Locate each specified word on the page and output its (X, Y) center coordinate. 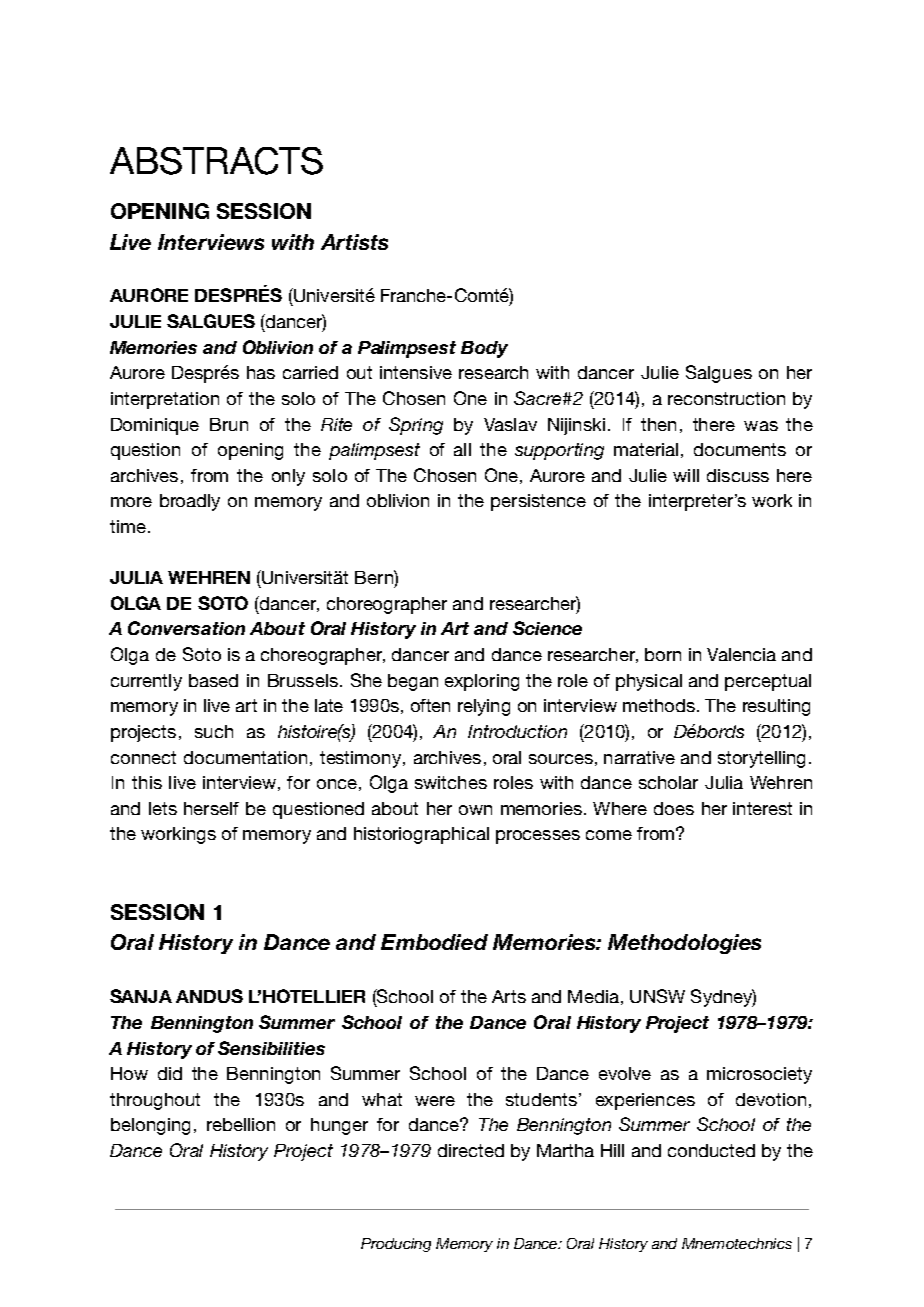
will (686, 475)
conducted (711, 1150)
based (213, 680)
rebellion (241, 1124)
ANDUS (209, 996)
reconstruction (726, 398)
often (430, 705)
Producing (396, 1245)
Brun (229, 424)
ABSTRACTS (216, 161)
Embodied (434, 942)
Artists (354, 242)
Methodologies (684, 944)
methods (659, 705)
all (462, 449)
